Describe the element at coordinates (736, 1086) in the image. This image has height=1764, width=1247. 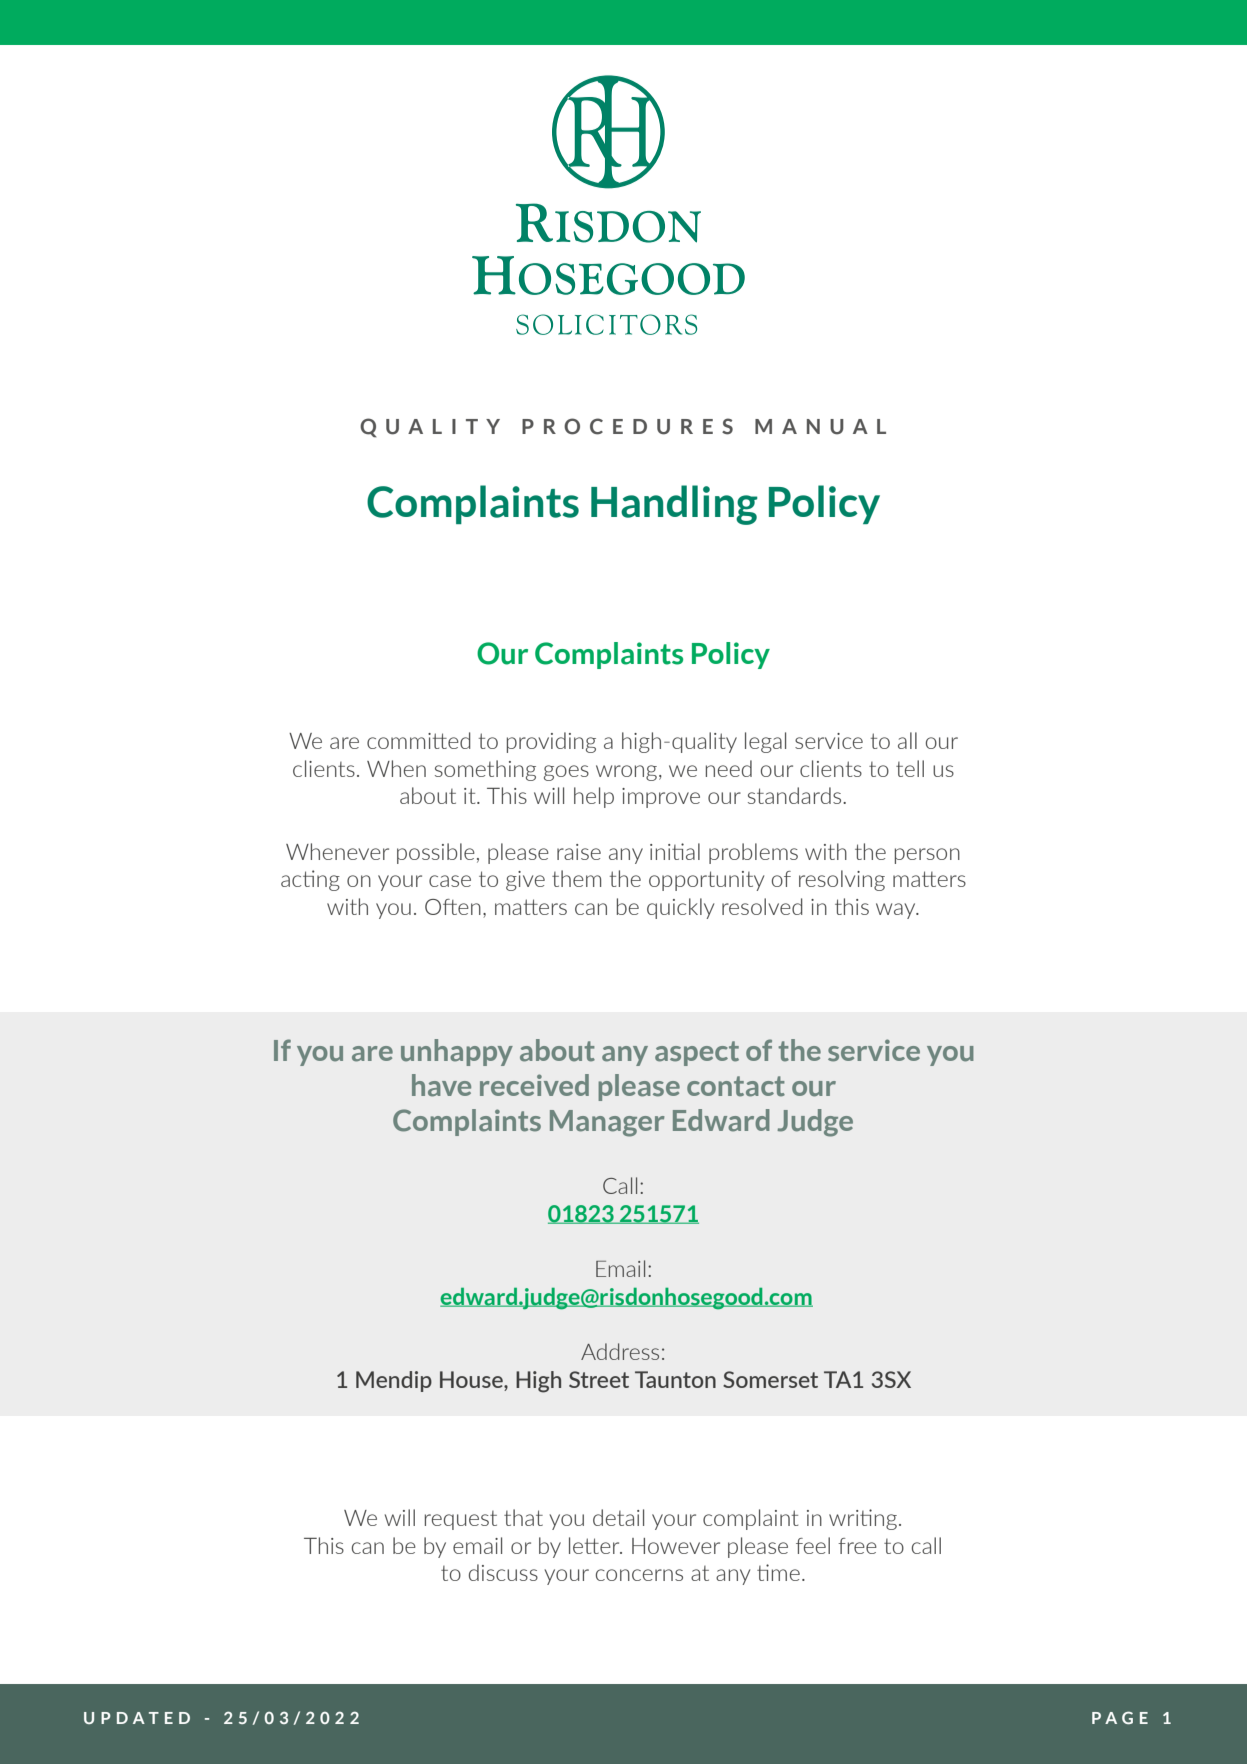
I see `contact` at that location.
